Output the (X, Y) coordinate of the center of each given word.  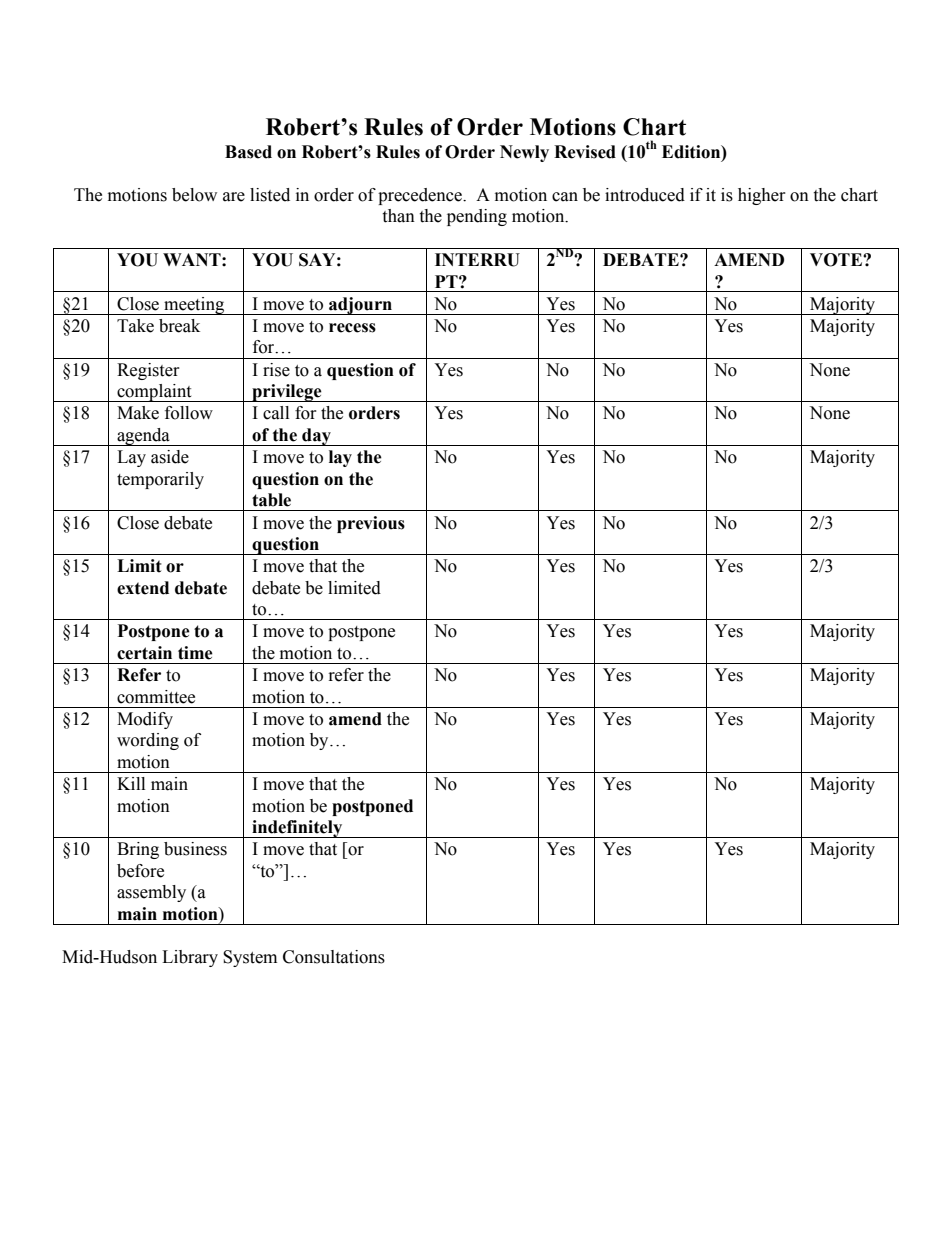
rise (276, 370)
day (316, 437)
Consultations (334, 957)
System (250, 958)
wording (148, 741)
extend (143, 588)
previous (371, 524)
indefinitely (297, 829)
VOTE (837, 260)
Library (190, 958)
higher (762, 196)
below (194, 195)
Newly (524, 153)
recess (352, 328)
